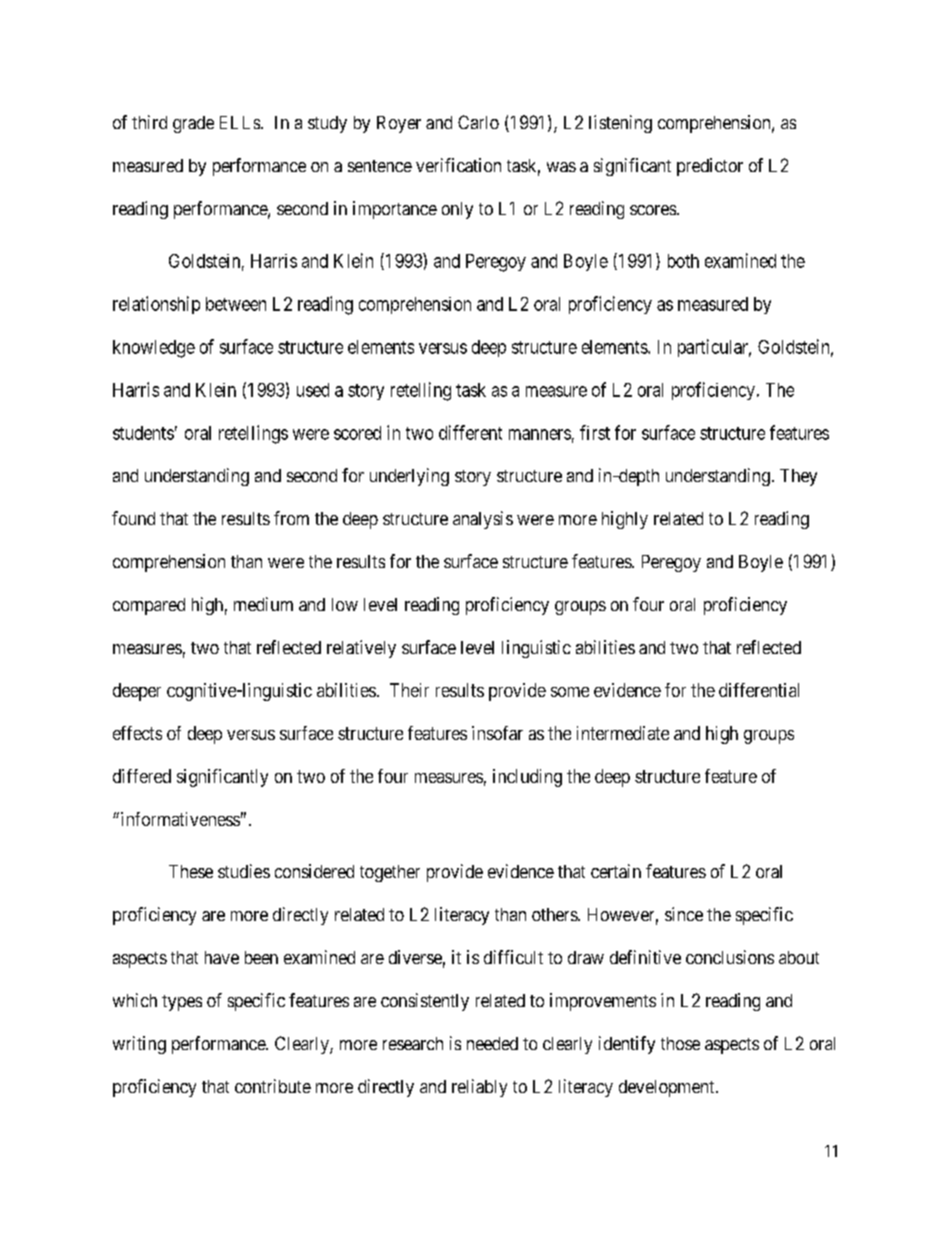 Image resolution: width=952 pixels, height=1233 pixels. What do you see at coordinates (680, 1043) in the screenshot?
I see `those` at bounding box center [680, 1043].
